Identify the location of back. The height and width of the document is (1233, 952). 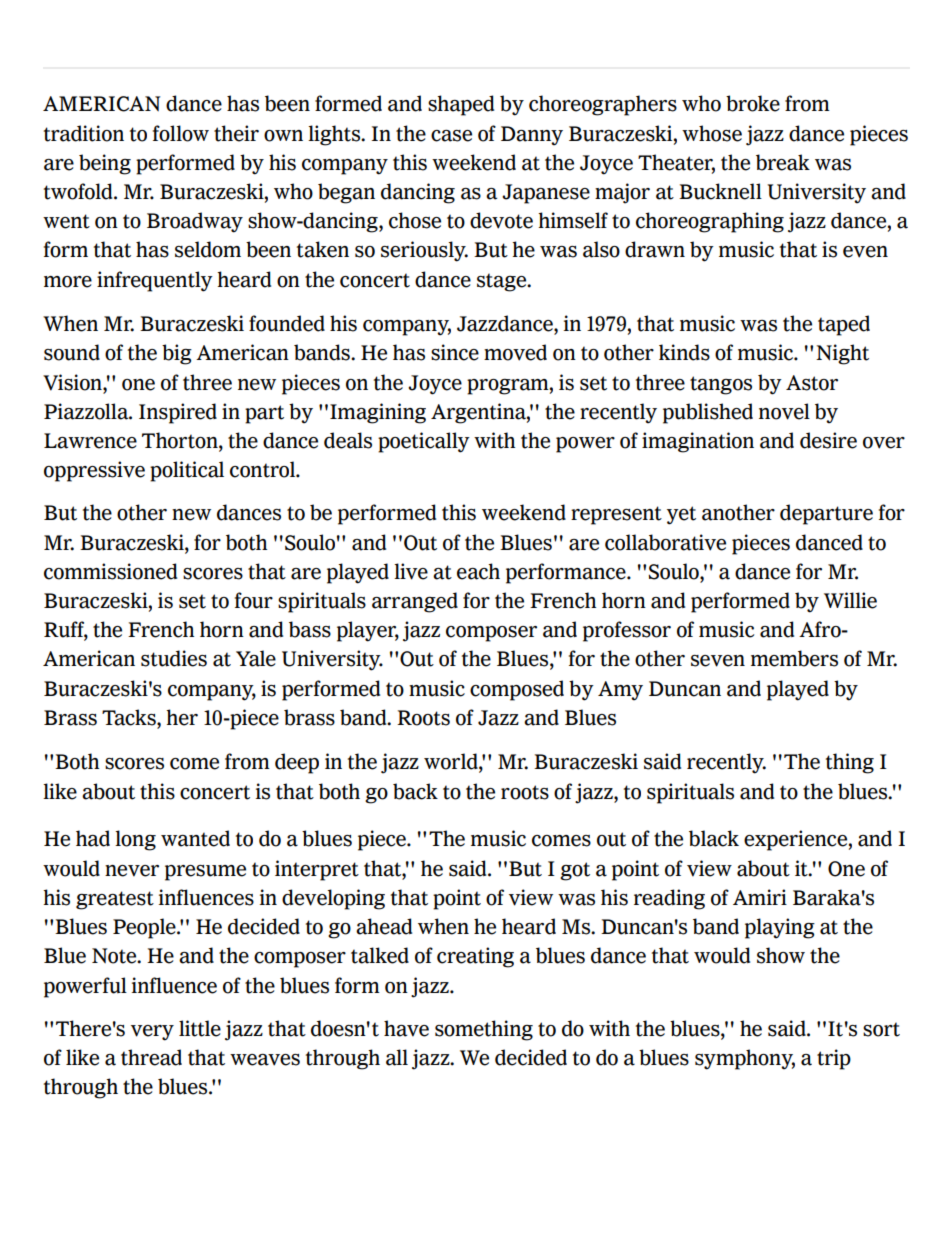
(415, 791).
